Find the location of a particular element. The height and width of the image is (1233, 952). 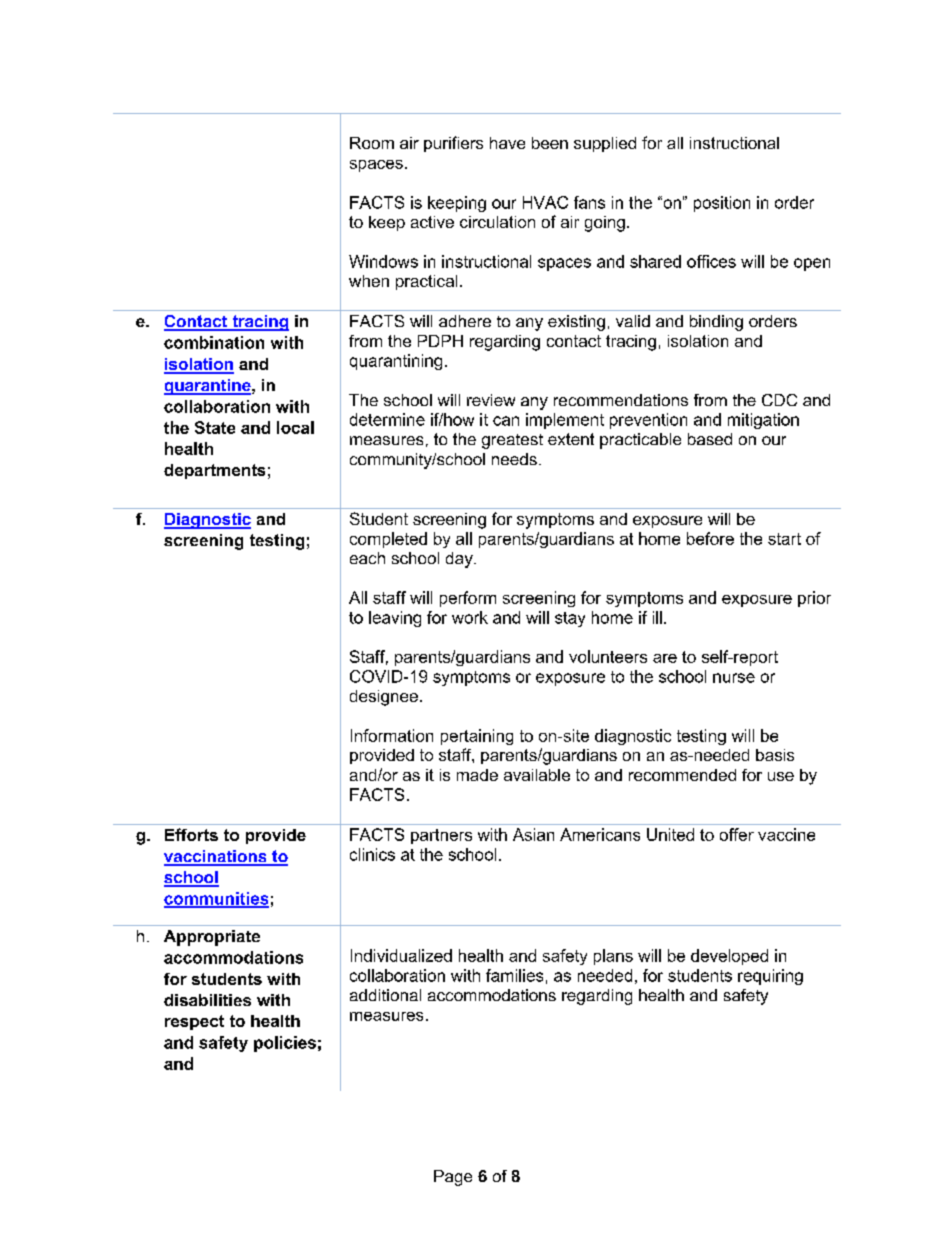

Room is located at coordinates (372, 143).
